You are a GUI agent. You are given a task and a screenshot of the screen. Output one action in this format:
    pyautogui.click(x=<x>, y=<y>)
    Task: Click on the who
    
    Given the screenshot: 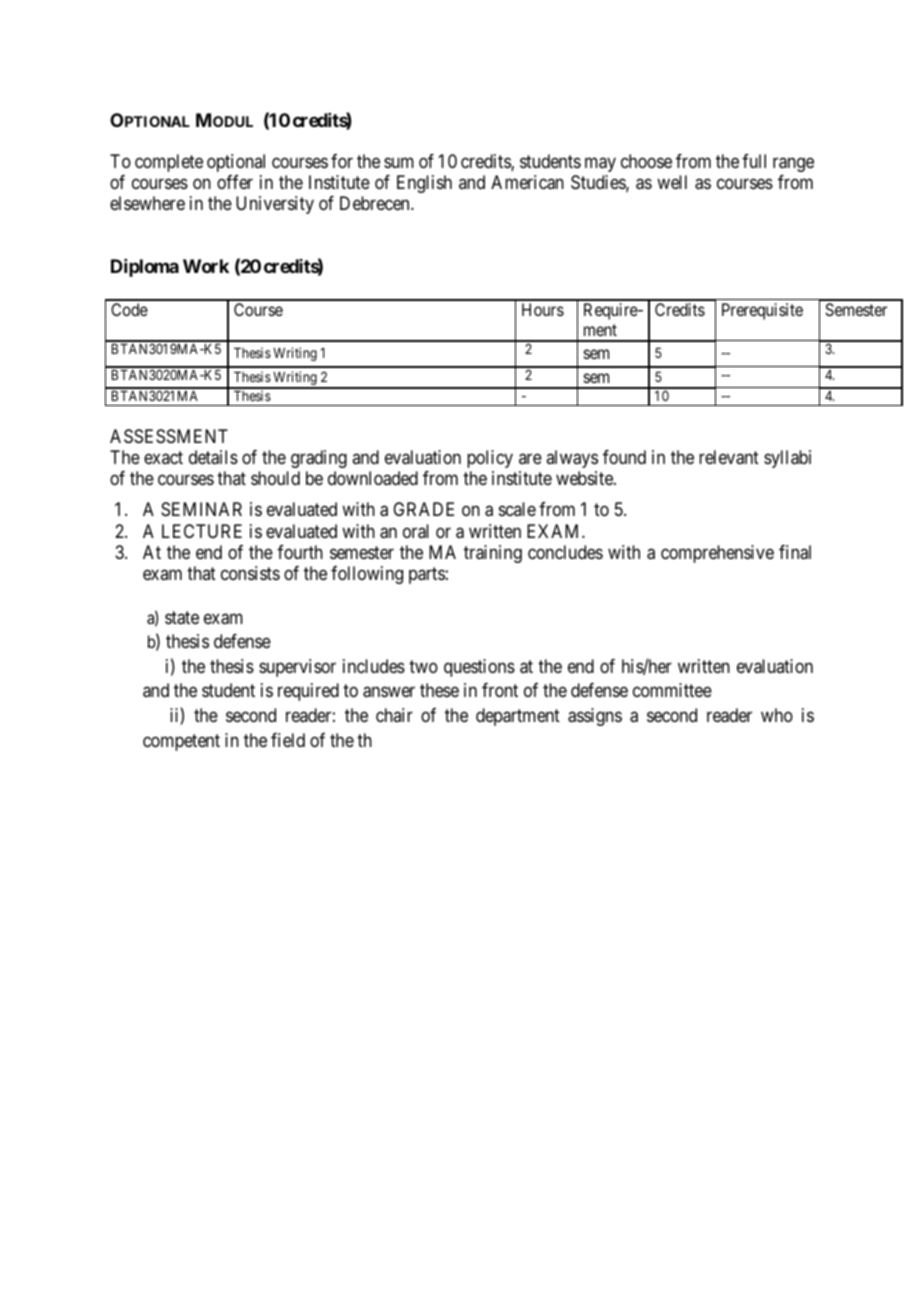 What is the action you would take?
    pyautogui.click(x=777, y=715)
